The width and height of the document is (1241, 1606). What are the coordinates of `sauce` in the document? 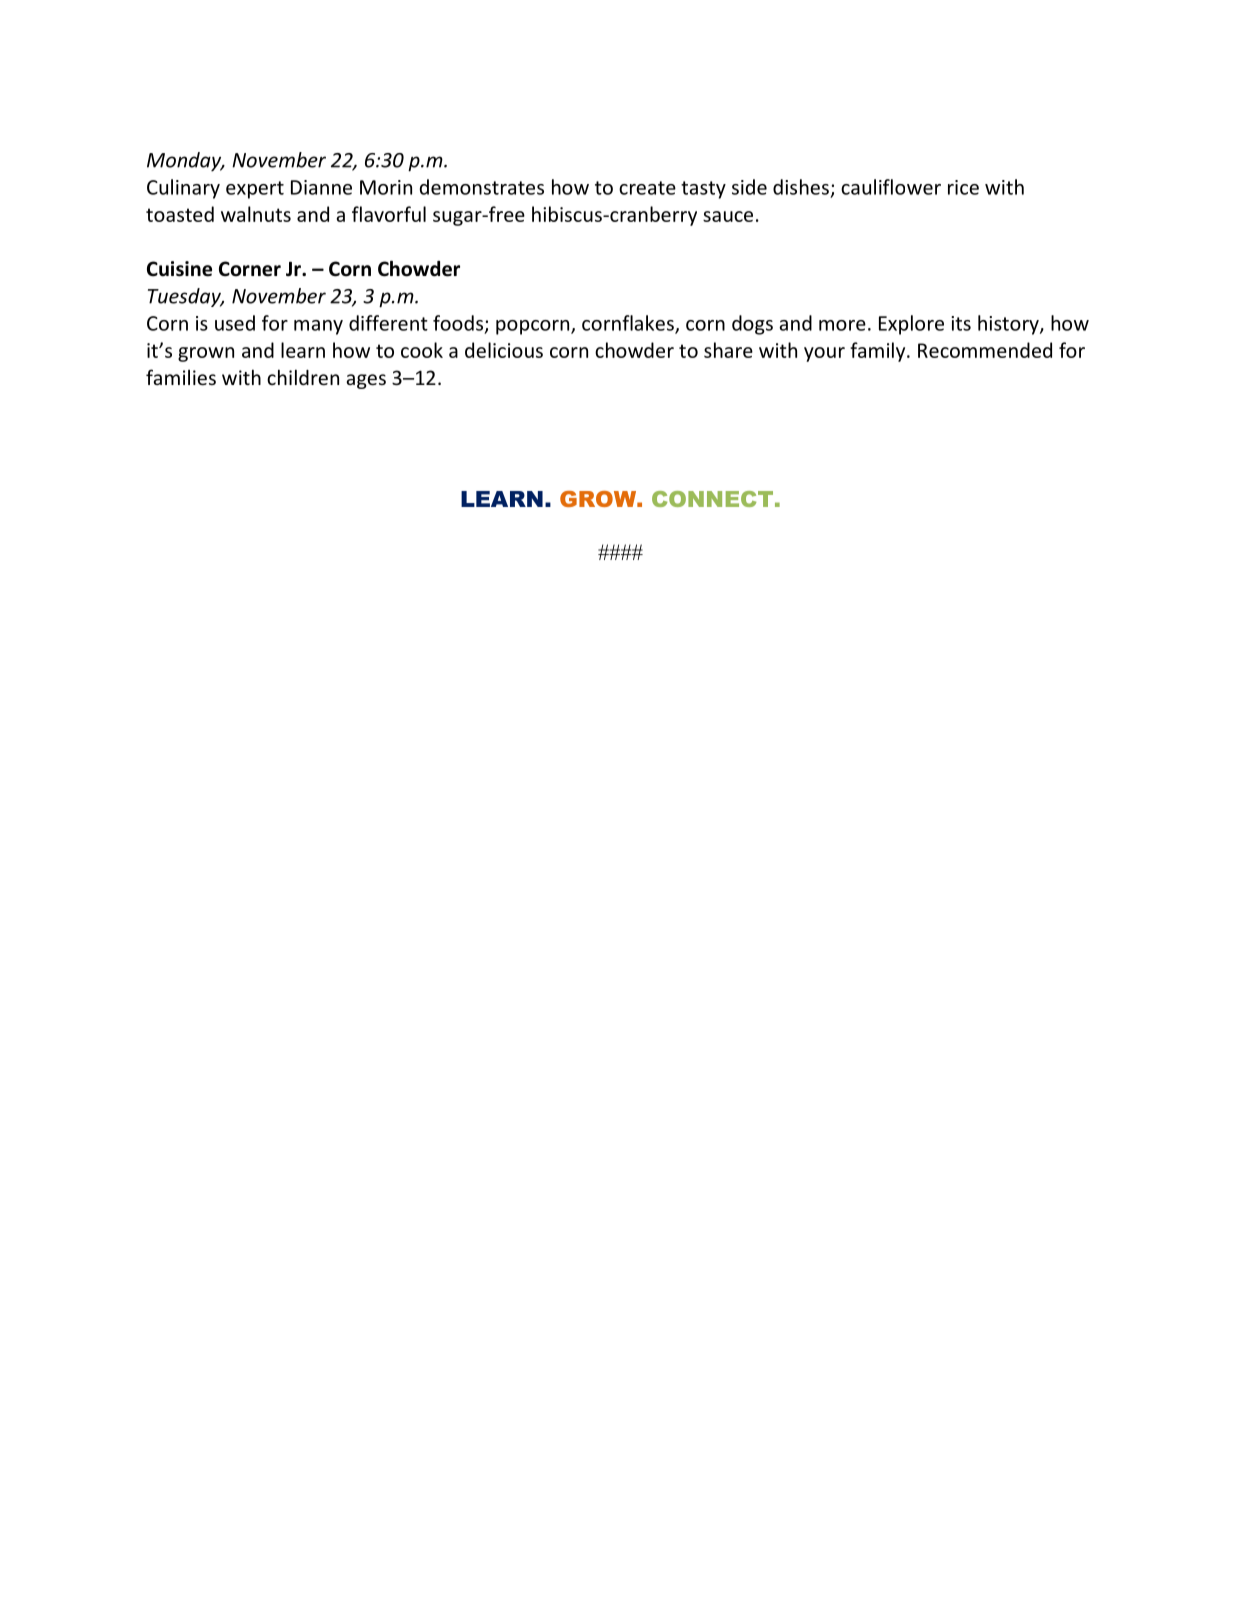 It's located at (728, 216).
